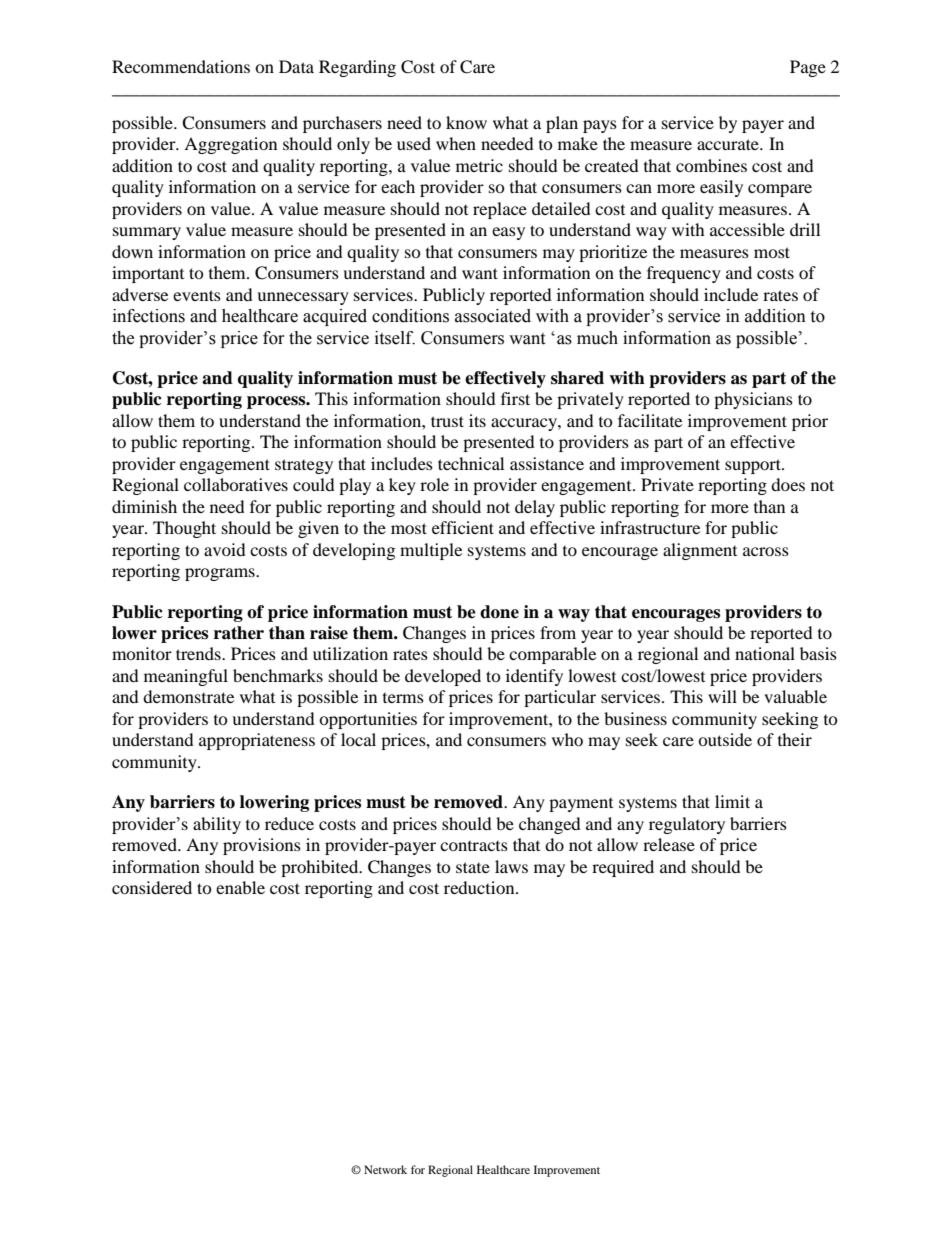  I want to click on accurate, so click(729, 144).
